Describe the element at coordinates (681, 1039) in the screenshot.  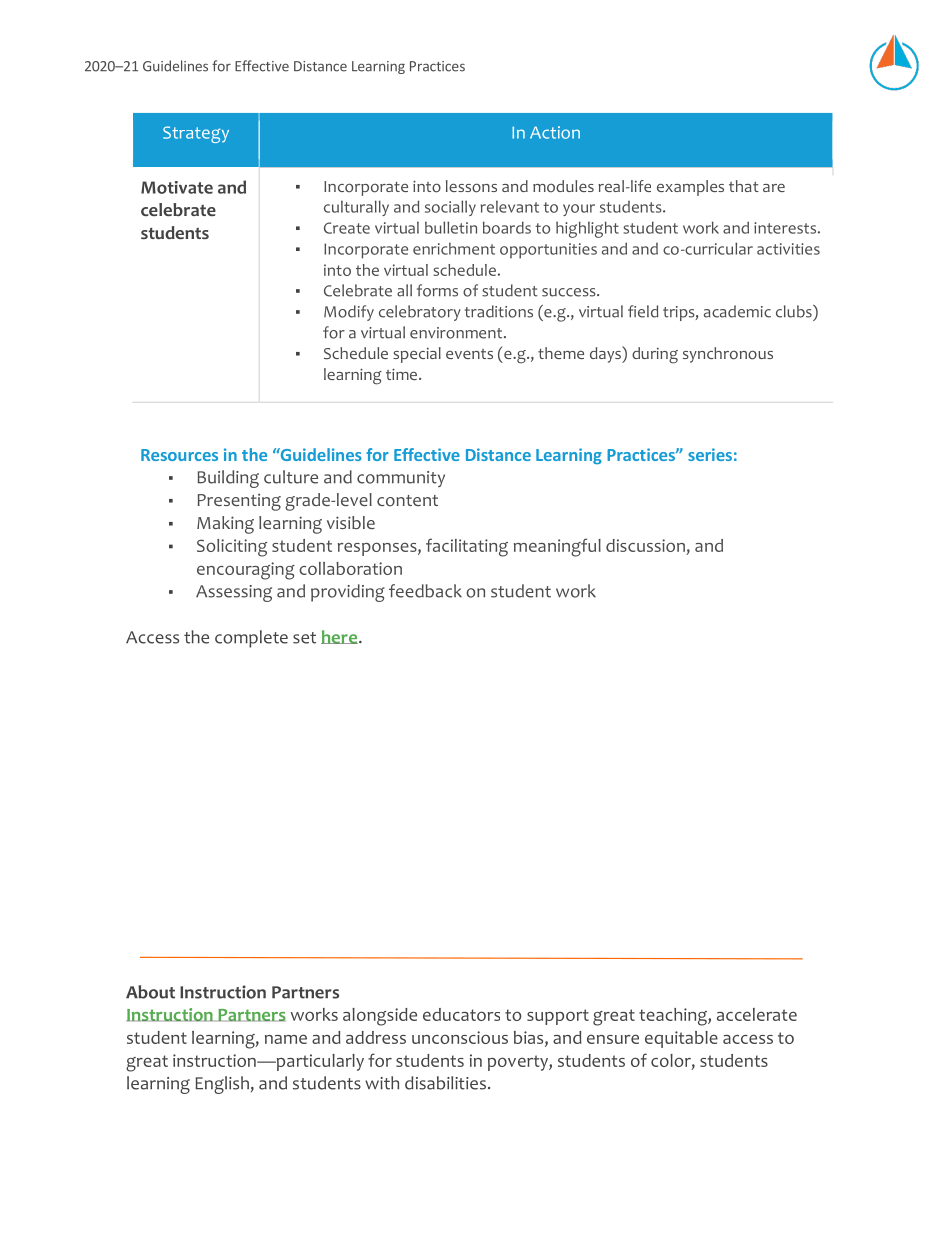
I see `equitable` at that location.
